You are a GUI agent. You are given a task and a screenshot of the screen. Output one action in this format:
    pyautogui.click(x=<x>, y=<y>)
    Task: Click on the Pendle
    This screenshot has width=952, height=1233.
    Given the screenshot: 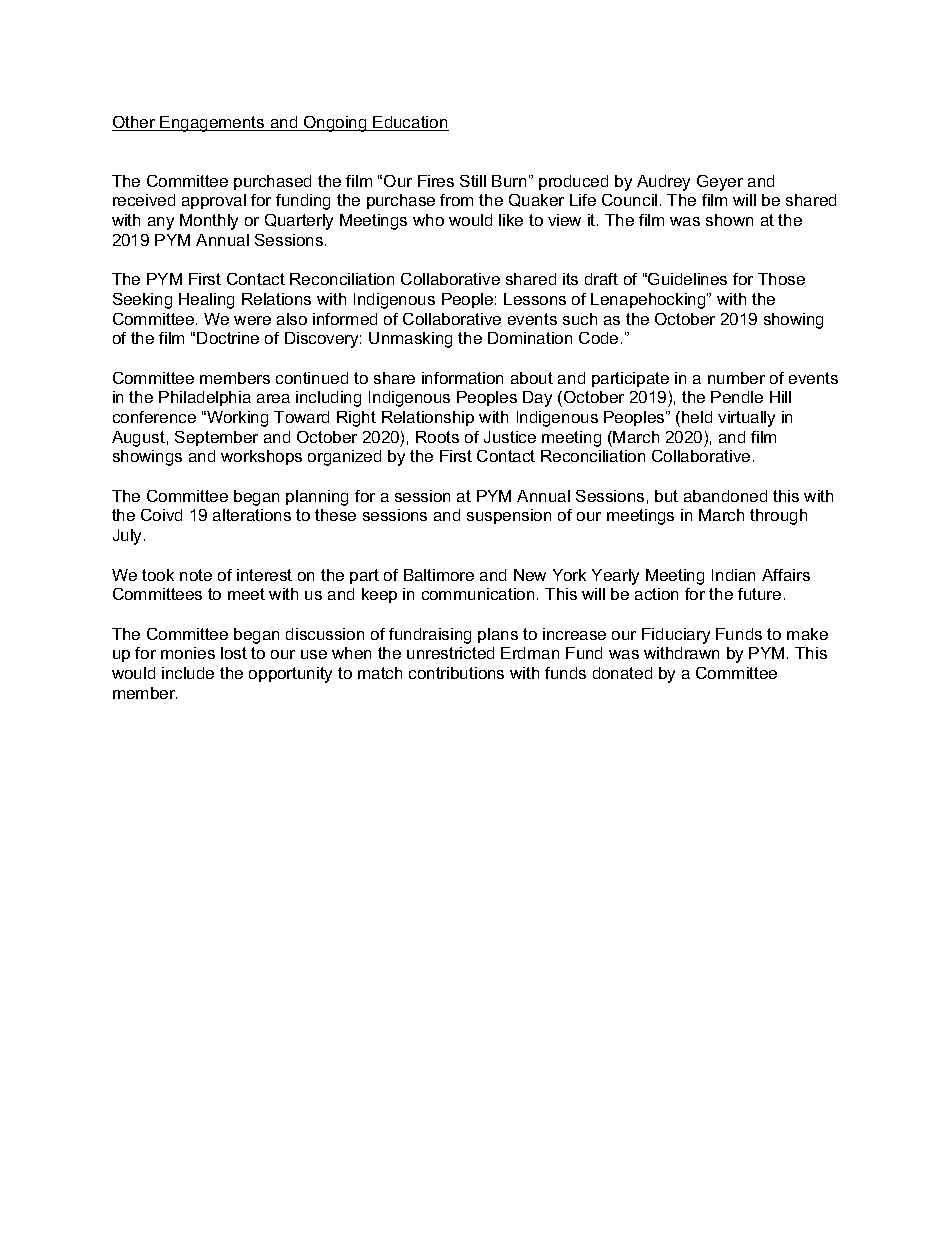 What is the action you would take?
    pyautogui.click(x=737, y=397)
